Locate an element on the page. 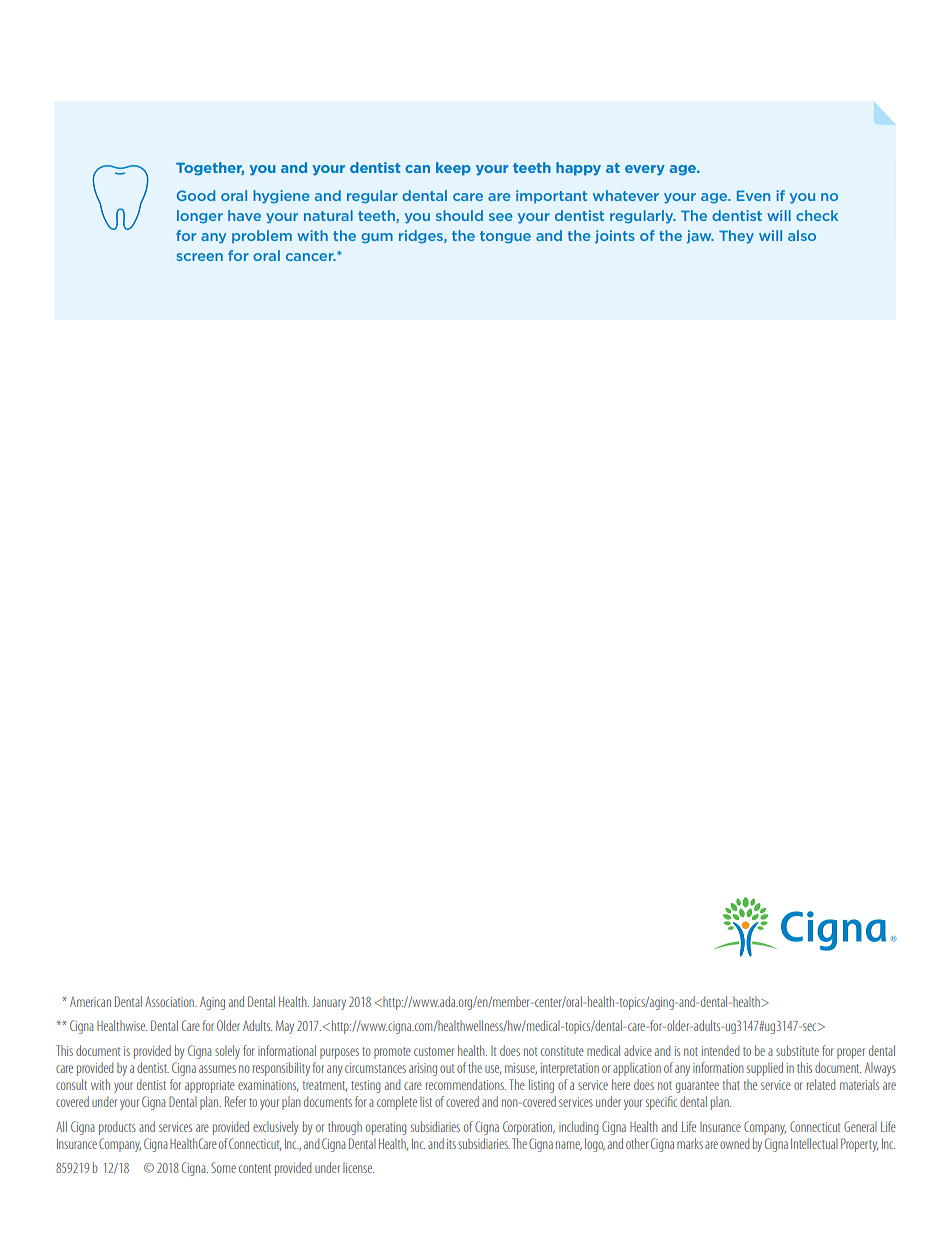  screen is located at coordinates (199, 257).
